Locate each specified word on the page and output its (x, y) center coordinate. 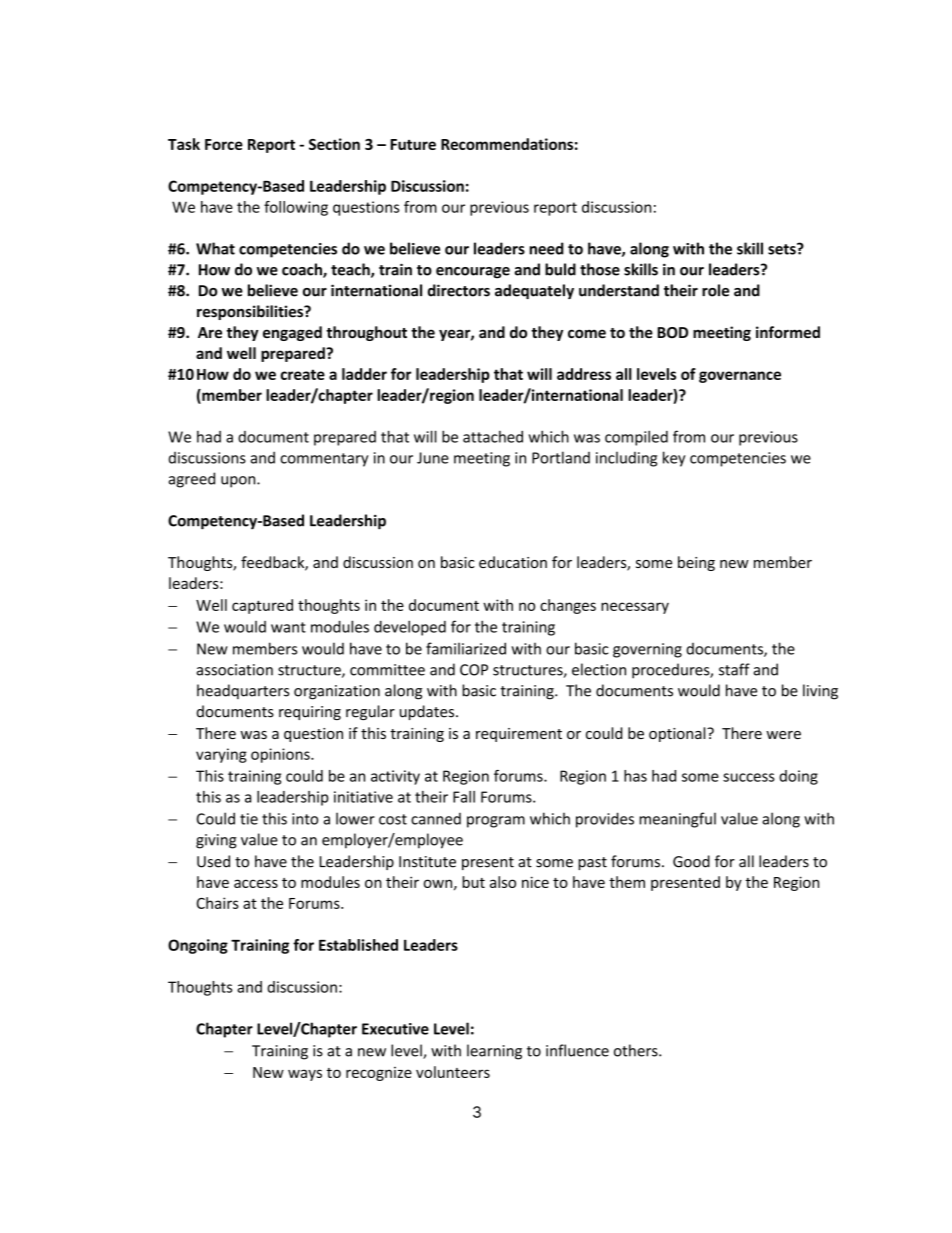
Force (224, 144)
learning (494, 1052)
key (674, 459)
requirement (519, 735)
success (749, 777)
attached (493, 437)
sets (783, 249)
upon (239, 482)
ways (305, 1075)
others (637, 1050)
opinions (281, 755)
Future (413, 144)
